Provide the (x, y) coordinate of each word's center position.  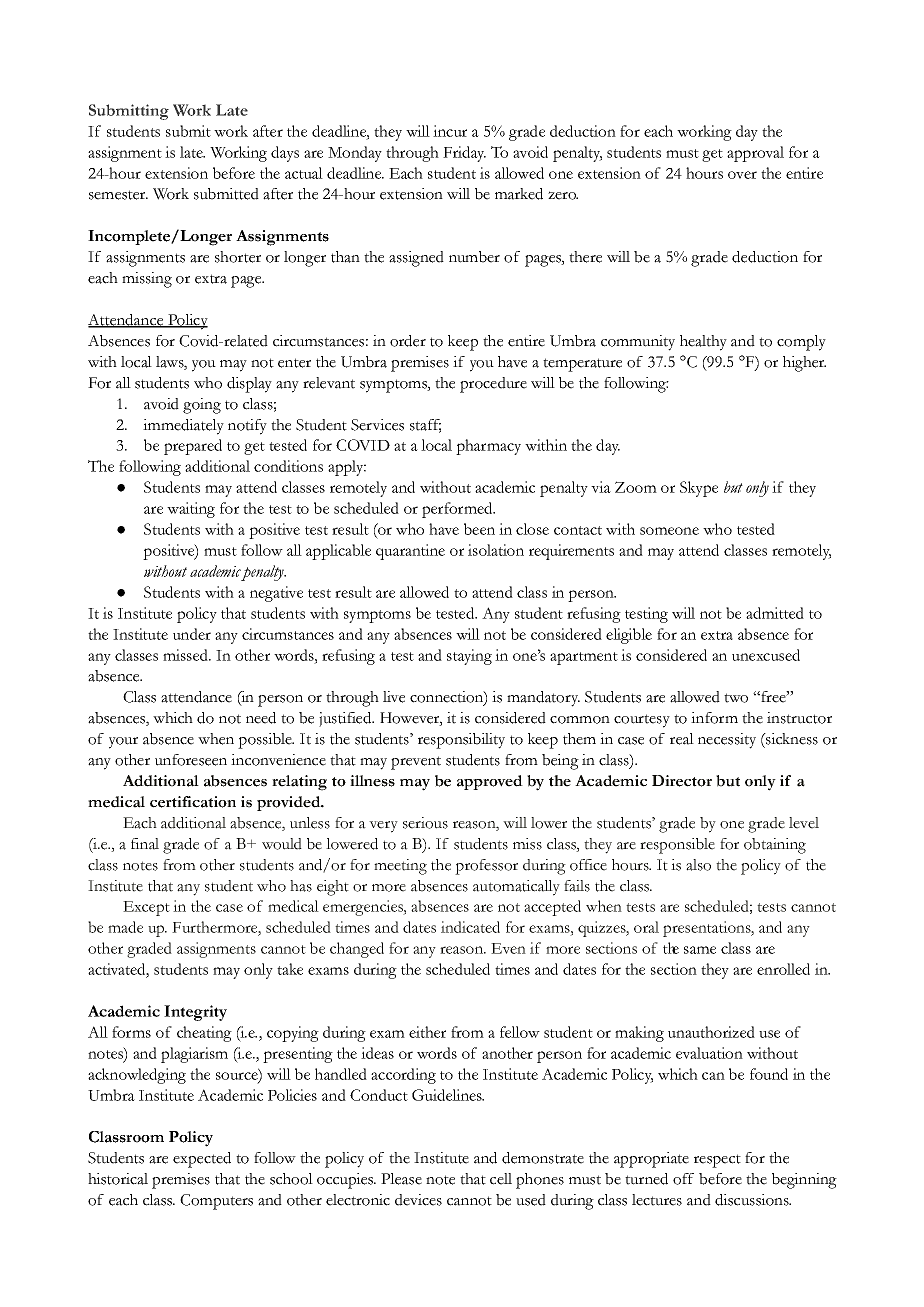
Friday (464, 154)
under (192, 634)
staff (425, 425)
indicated (470, 927)
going (202, 406)
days (285, 154)
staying (469, 657)
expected (202, 1160)
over (742, 175)
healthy (703, 343)
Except (146, 908)
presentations (708, 929)
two (736, 698)
